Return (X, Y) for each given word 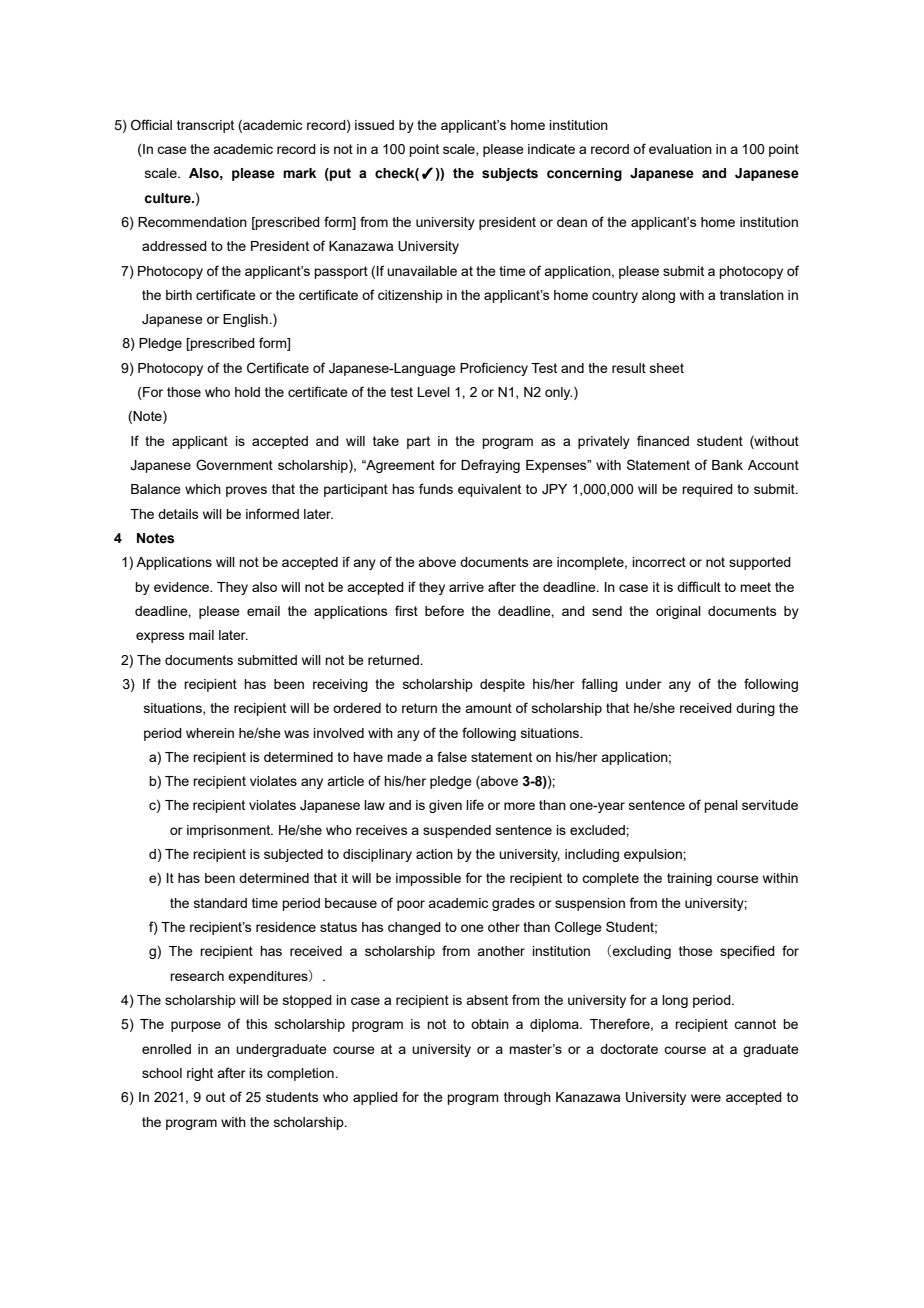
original (678, 612)
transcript (205, 126)
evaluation (680, 149)
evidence (183, 587)
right (200, 1074)
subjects (510, 174)
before (444, 610)
